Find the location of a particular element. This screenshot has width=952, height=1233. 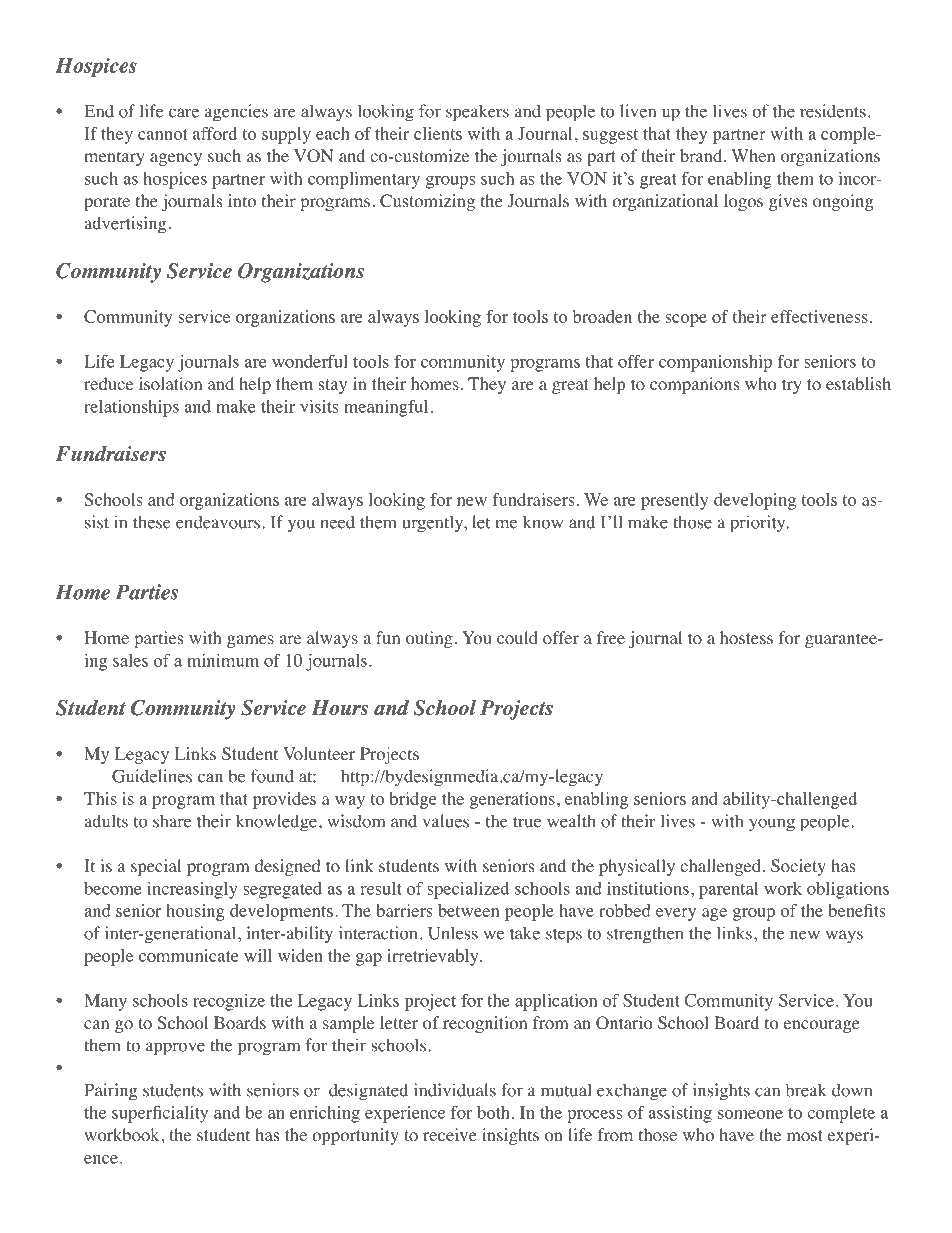

developing is located at coordinates (755, 501).
